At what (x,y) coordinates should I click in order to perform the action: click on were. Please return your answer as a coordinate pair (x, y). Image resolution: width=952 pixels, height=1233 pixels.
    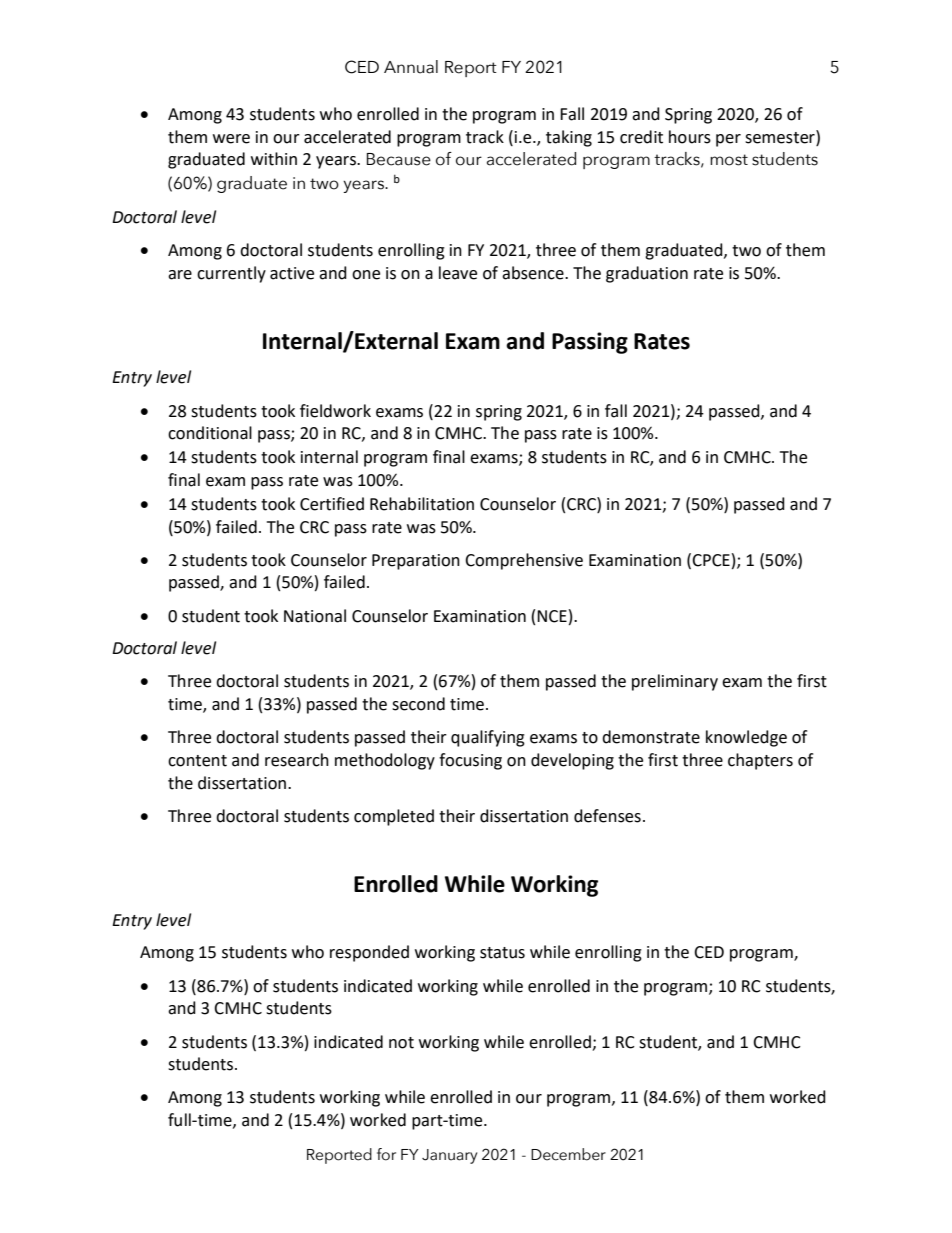
    Looking at the image, I should click on (231, 139).
